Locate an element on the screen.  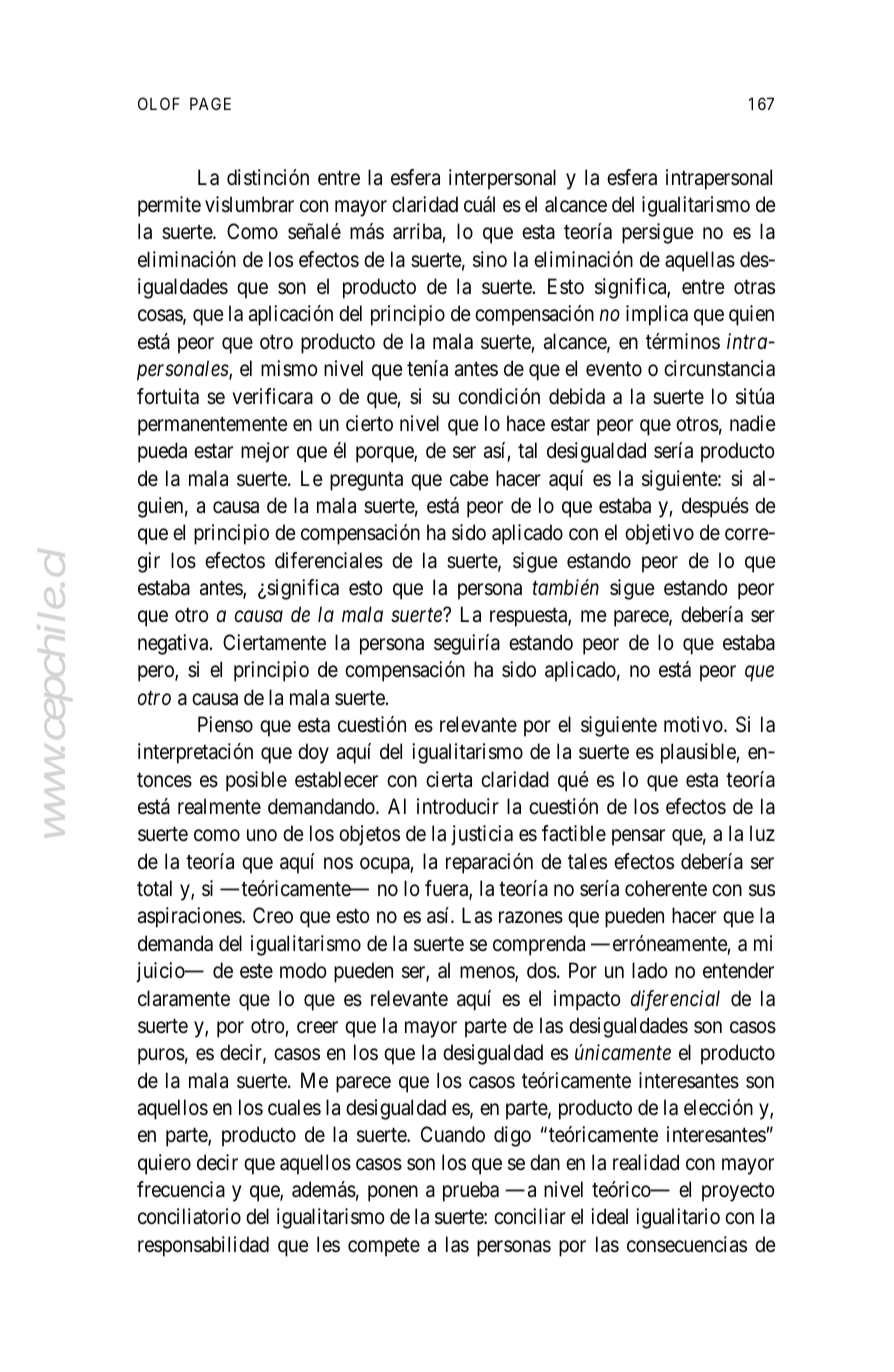
sino is located at coordinates (490, 259).
